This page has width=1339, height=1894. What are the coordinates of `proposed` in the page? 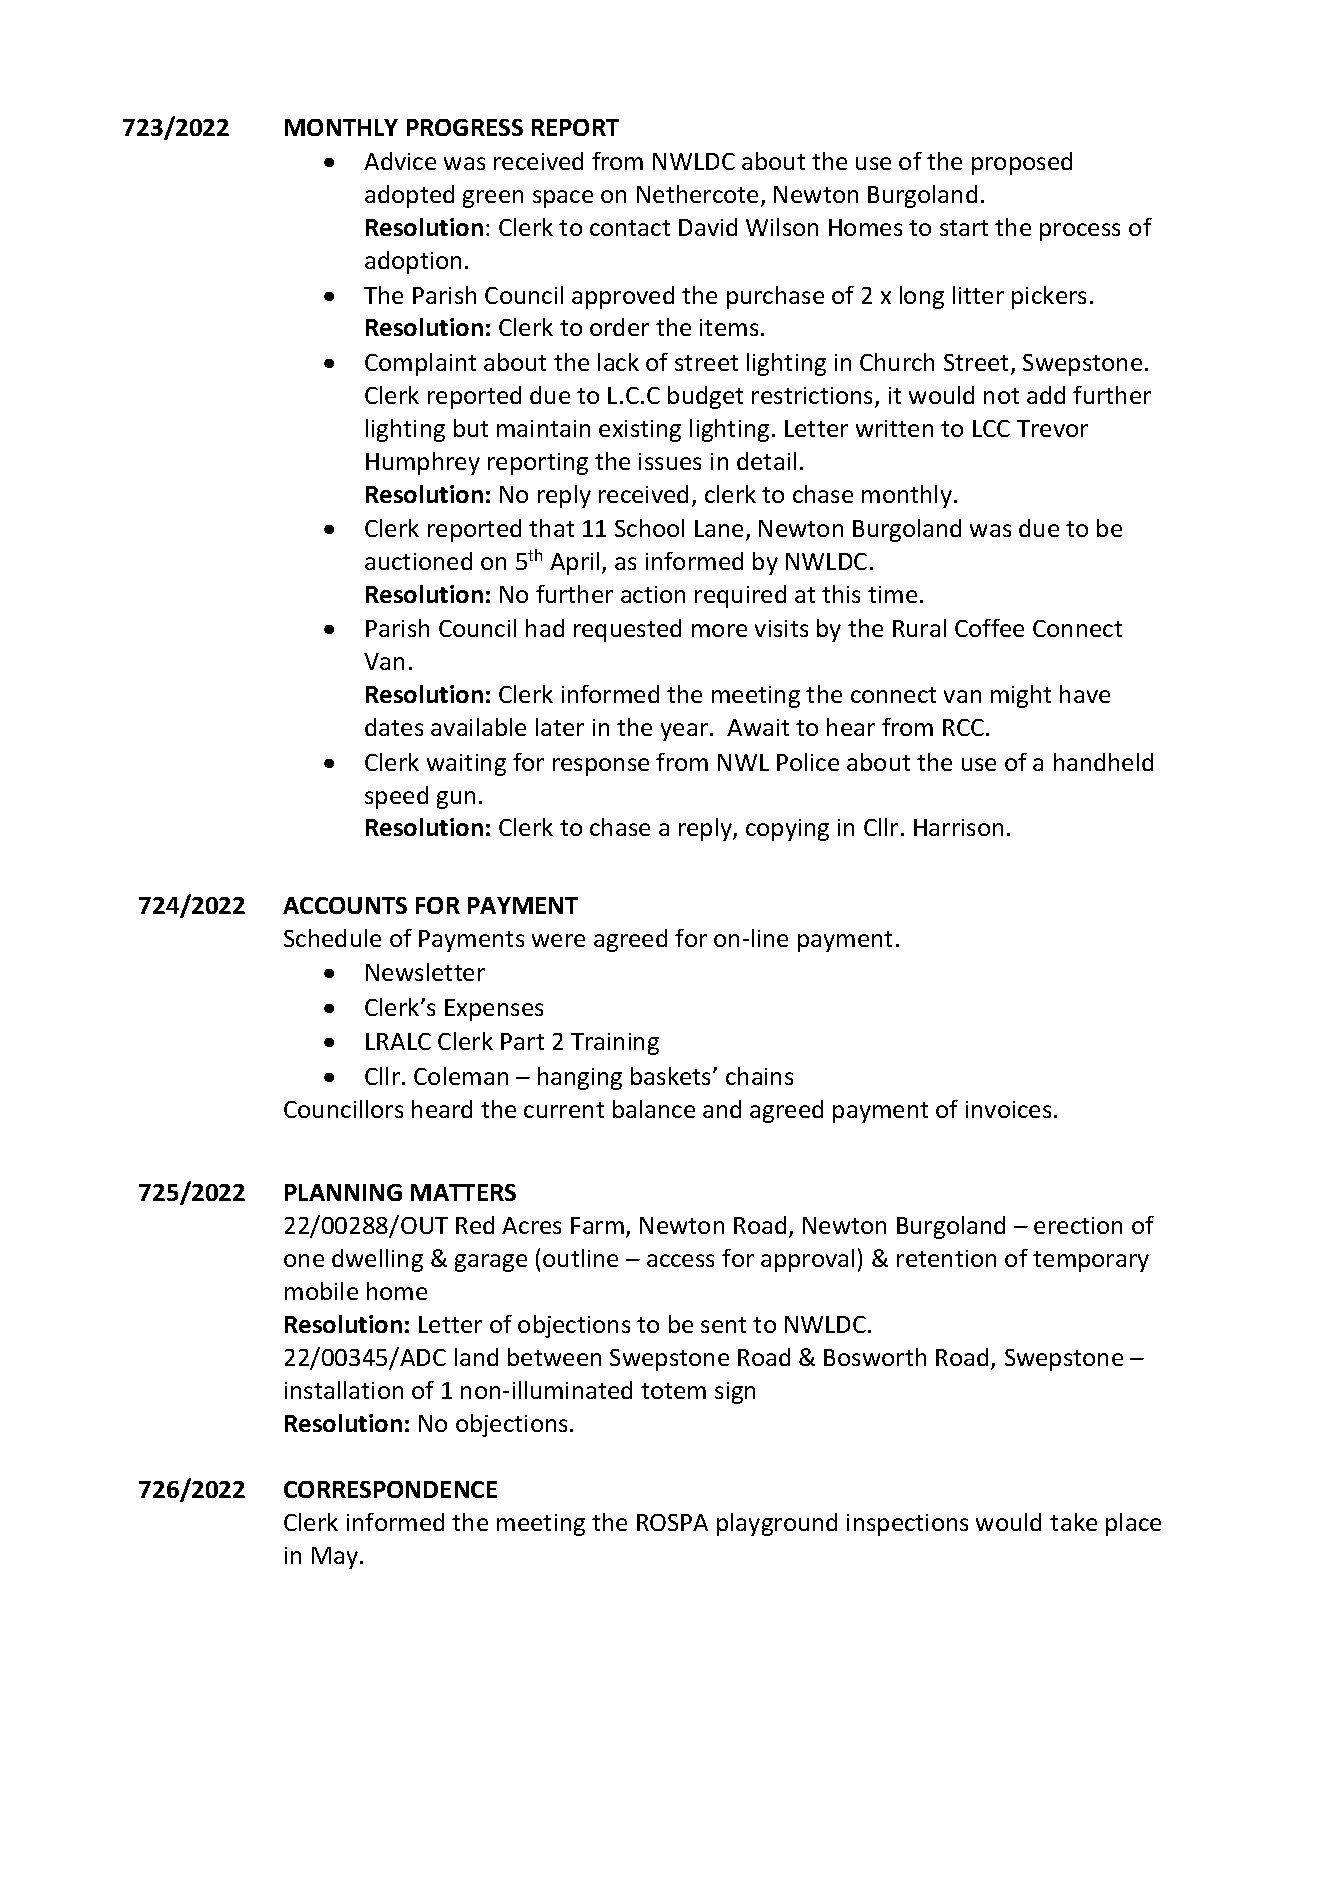 It's located at (1022, 163).
